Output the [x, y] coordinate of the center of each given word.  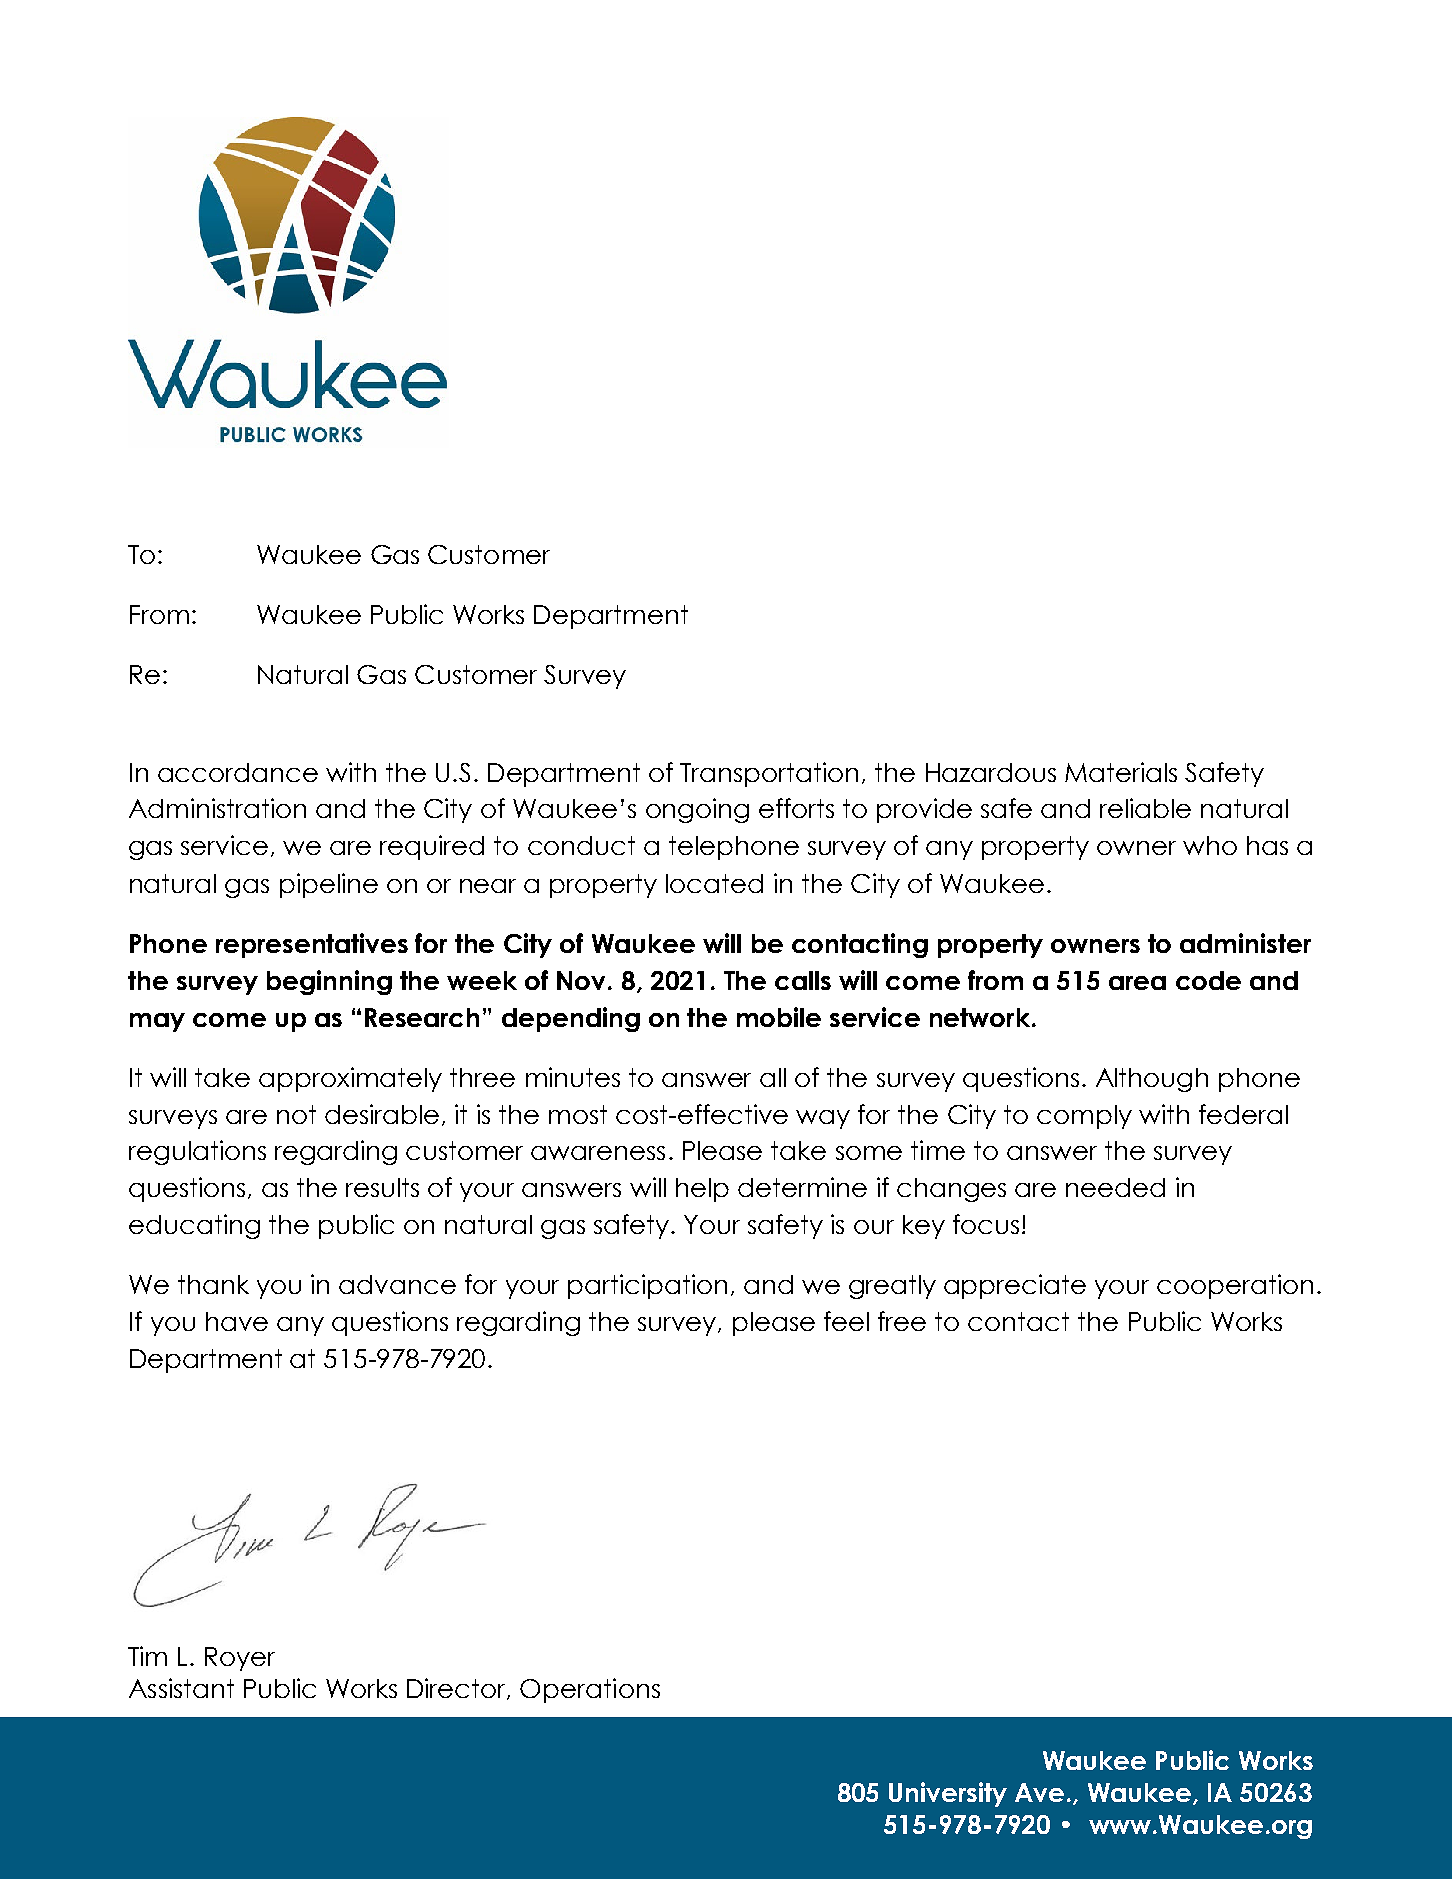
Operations [590, 1690]
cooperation [1235, 1286]
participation [647, 1286]
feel [846, 1321]
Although [1152, 1080]
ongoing [697, 810]
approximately [350, 1079]
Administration [217, 808]
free [902, 1321]
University [948, 1794]
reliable [1145, 808]
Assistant [181, 1688]
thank [213, 1284]
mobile [779, 1017]
